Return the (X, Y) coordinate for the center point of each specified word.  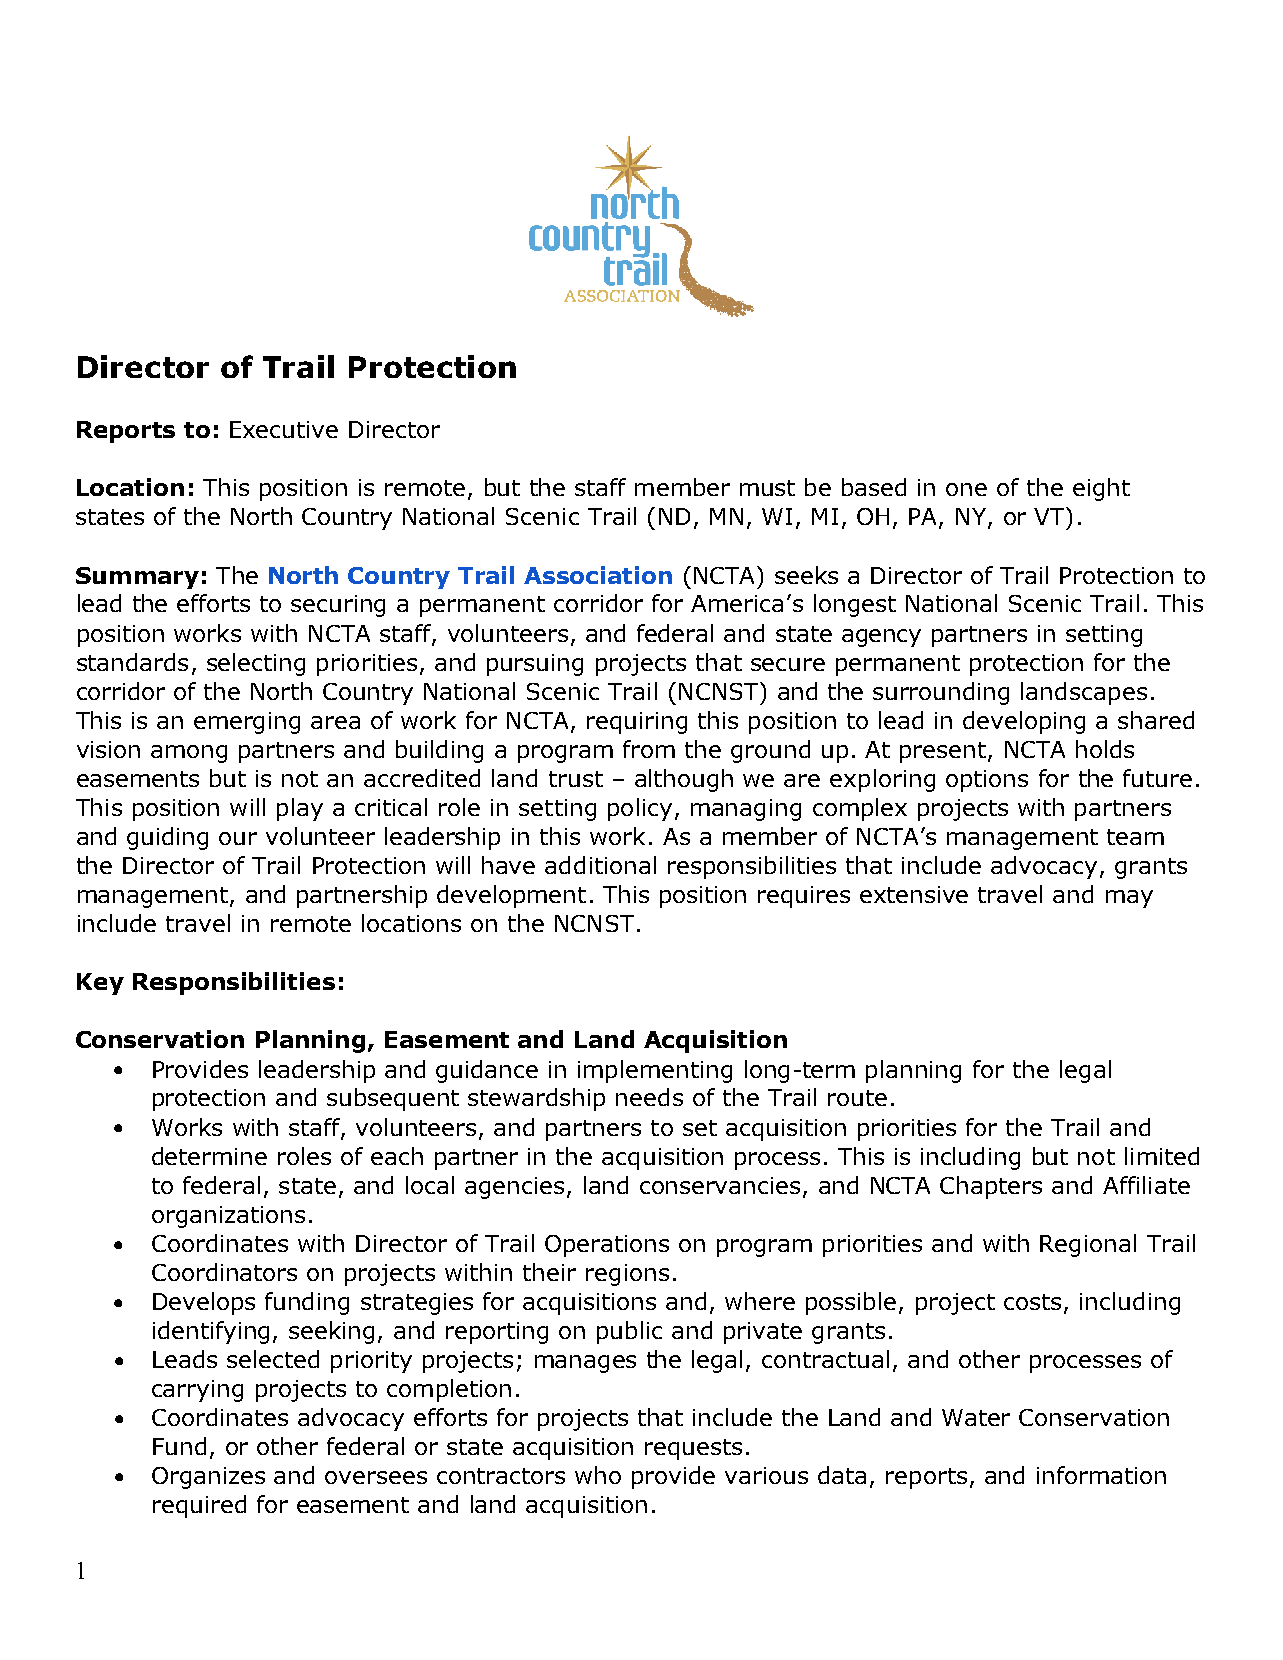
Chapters (991, 1187)
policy (640, 809)
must (767, 488)
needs (649, 1097)
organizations (228, 1217)
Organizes (208, 1478)
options (987, 781)
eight (1101, 489)
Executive (284, 429)
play (300, 809)
